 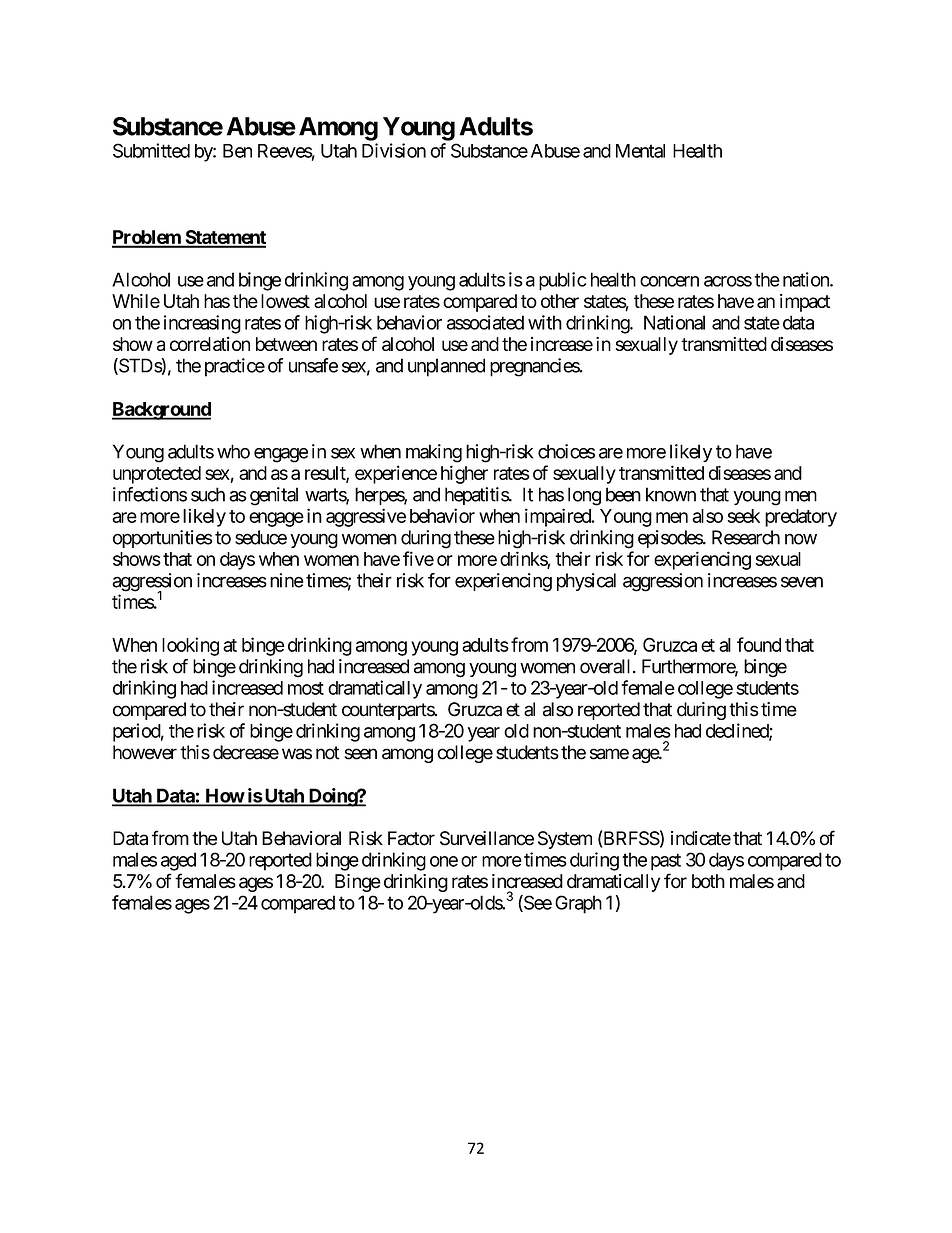 I want to click on Research, so click(x=746, y=537).
